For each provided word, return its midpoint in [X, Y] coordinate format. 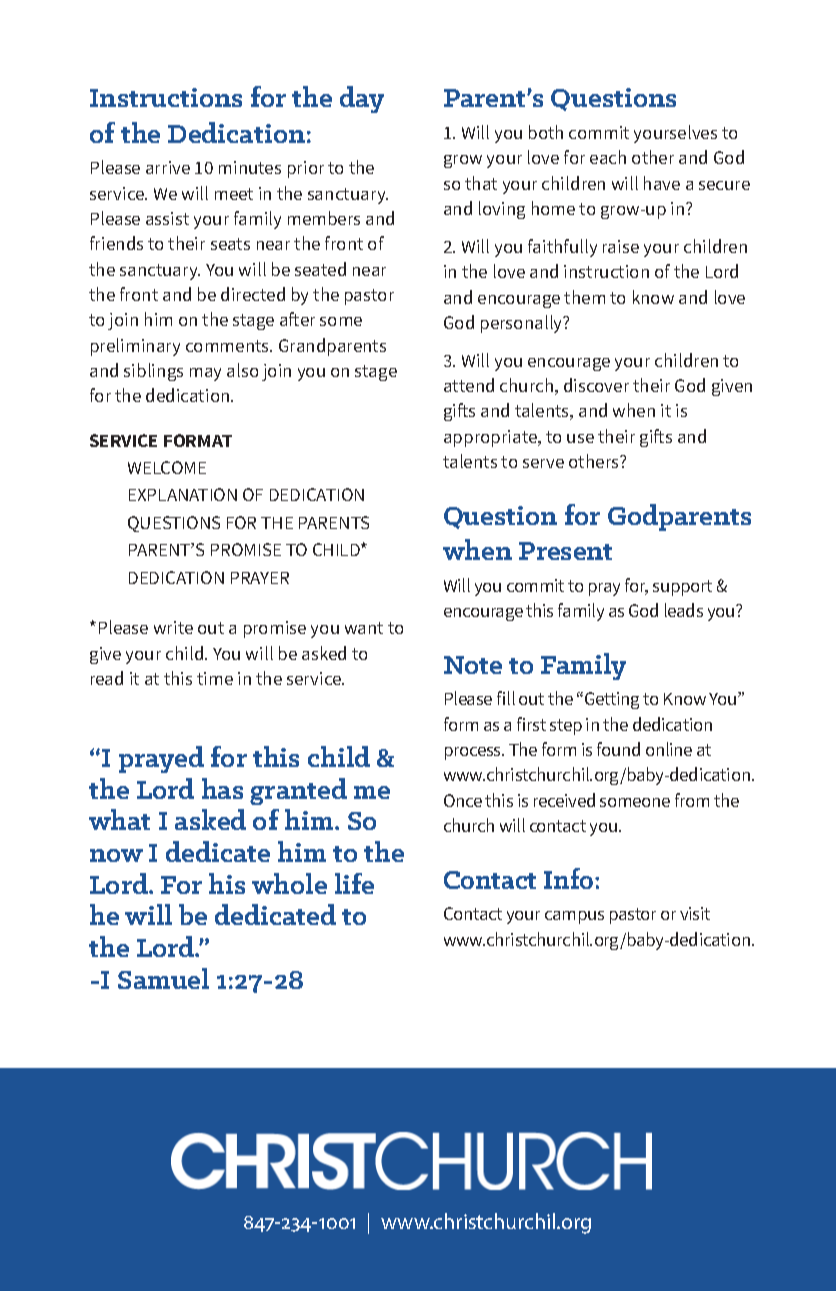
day [362, 99]
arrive [168, 167]
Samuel [163, 978]
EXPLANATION [183, 494]
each [608, 157]
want [364, 628]
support [682, 588]
